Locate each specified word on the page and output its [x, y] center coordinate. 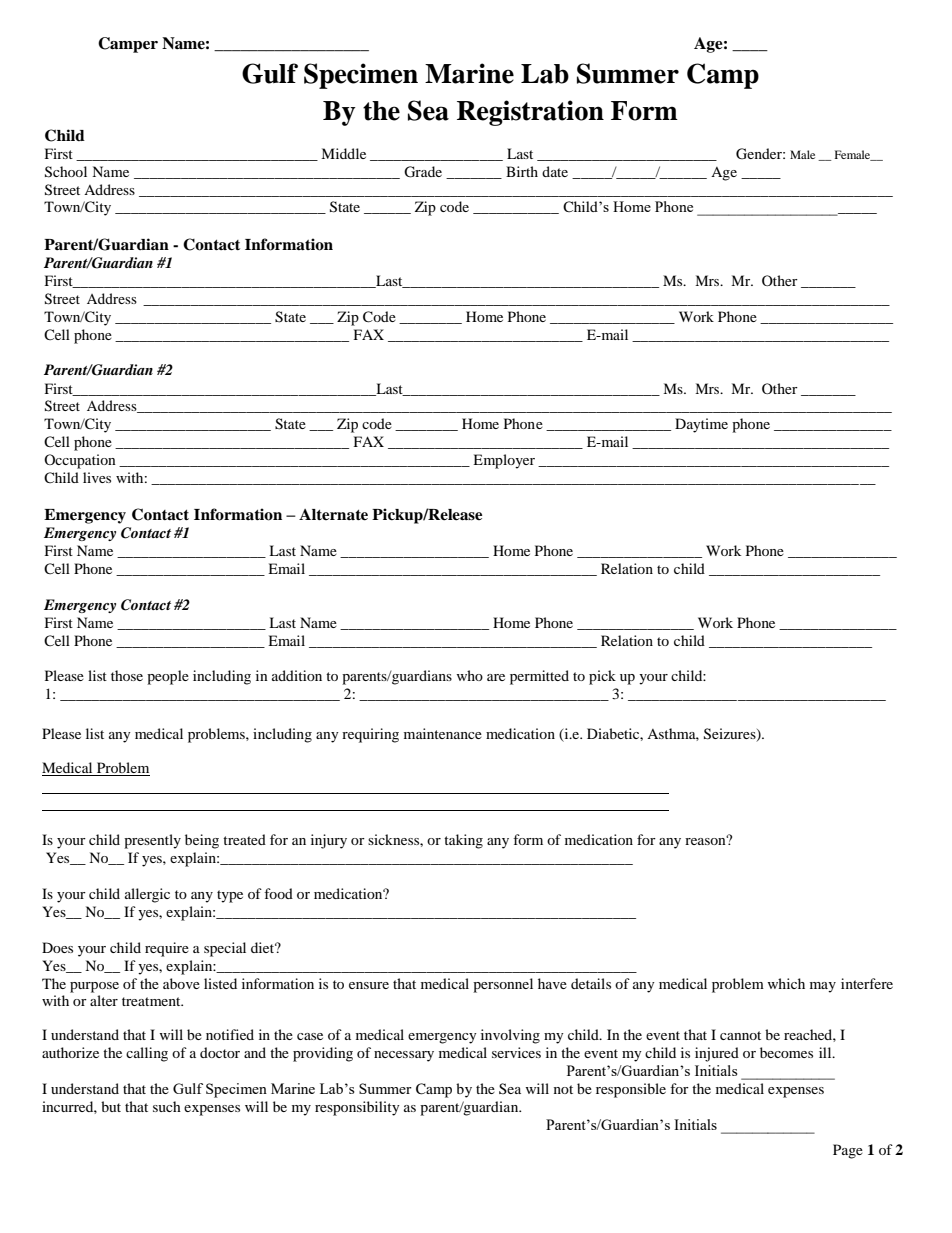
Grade [423, 172]
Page [848, 1151]
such [167, 1106]
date [555, 171]
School [66, 172]
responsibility [357, 1108]
